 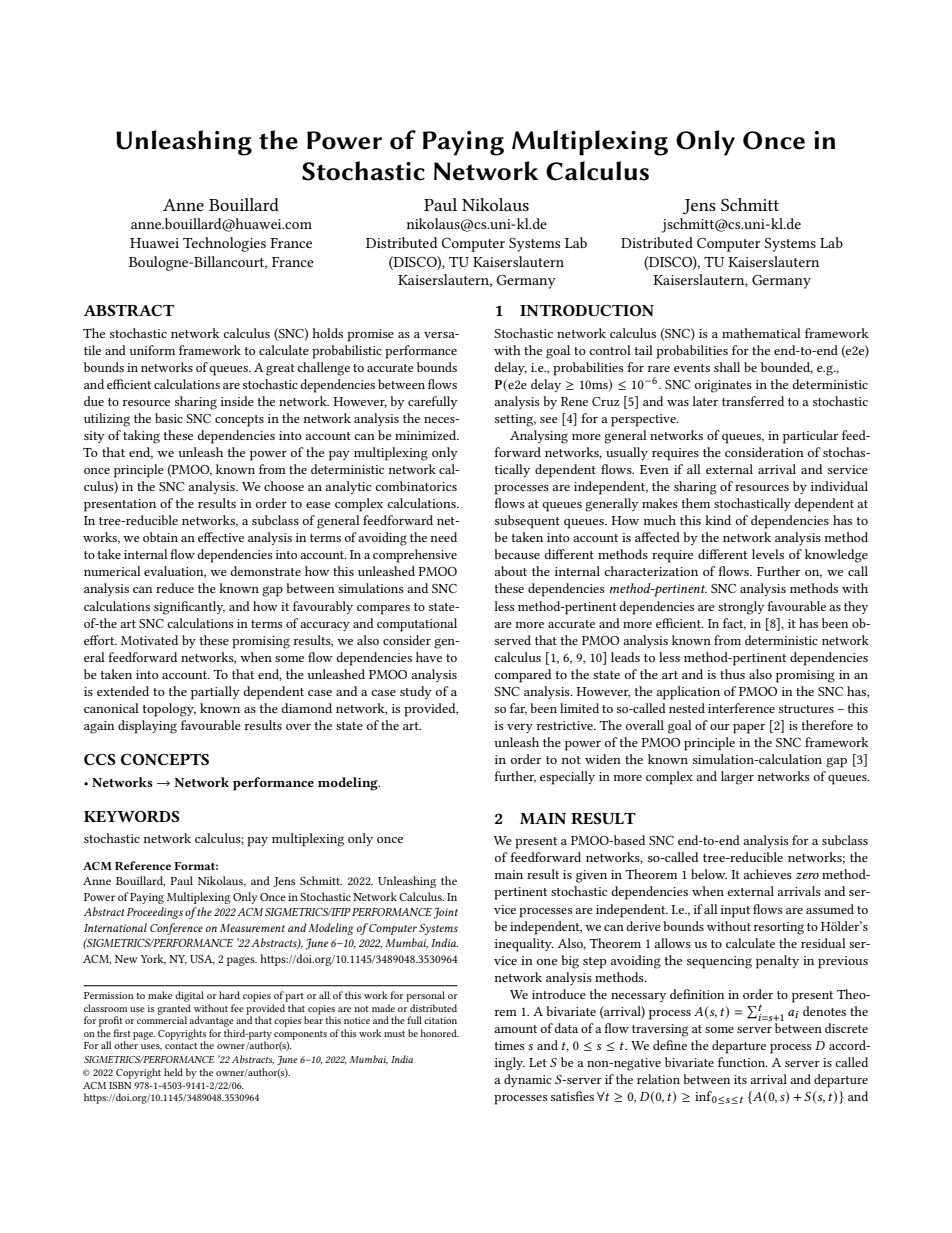 What do you see at coordinates (143, 865) in the image?
I see `Reference` at bounding box center [143, 865].
